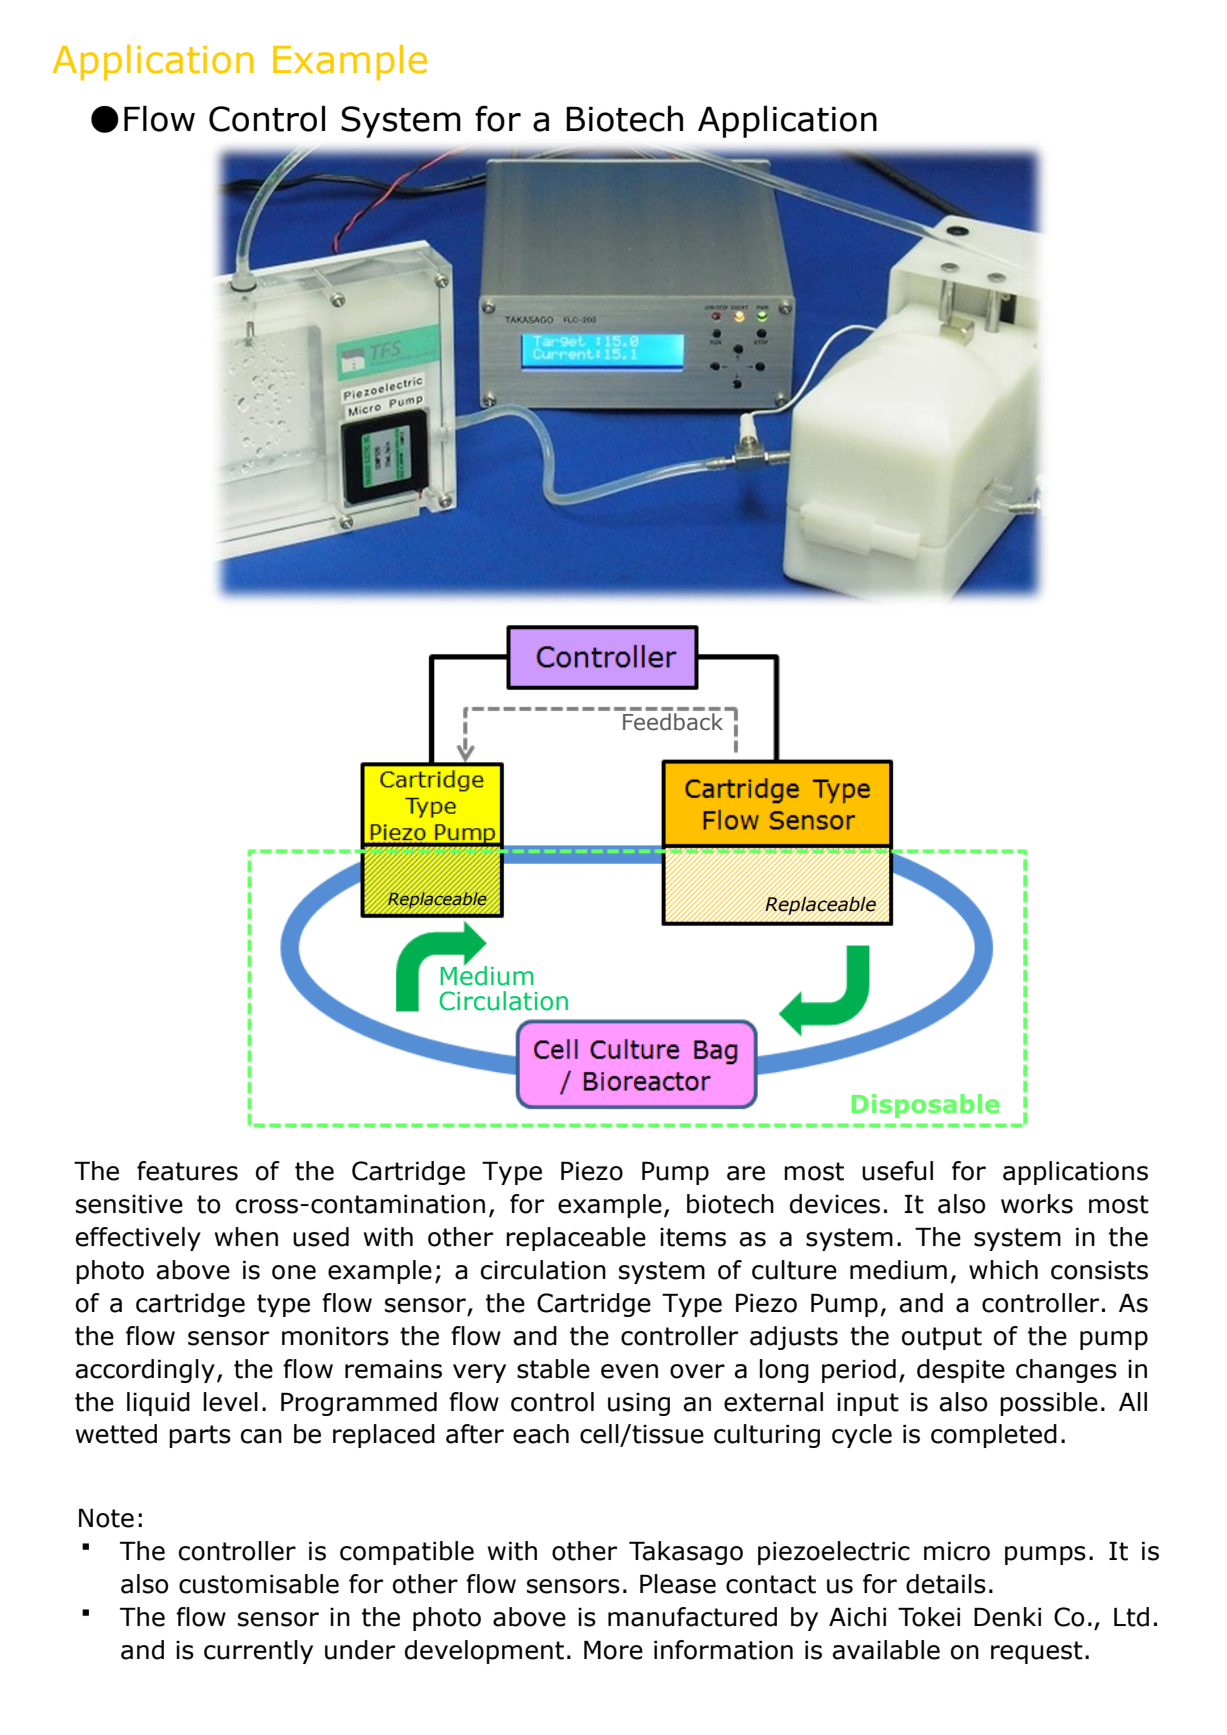 This page has height=1735, width=1227. What do you see at coordinates (746, 1173) in the page?
I see `are` at bounding box center [746, 1173].
